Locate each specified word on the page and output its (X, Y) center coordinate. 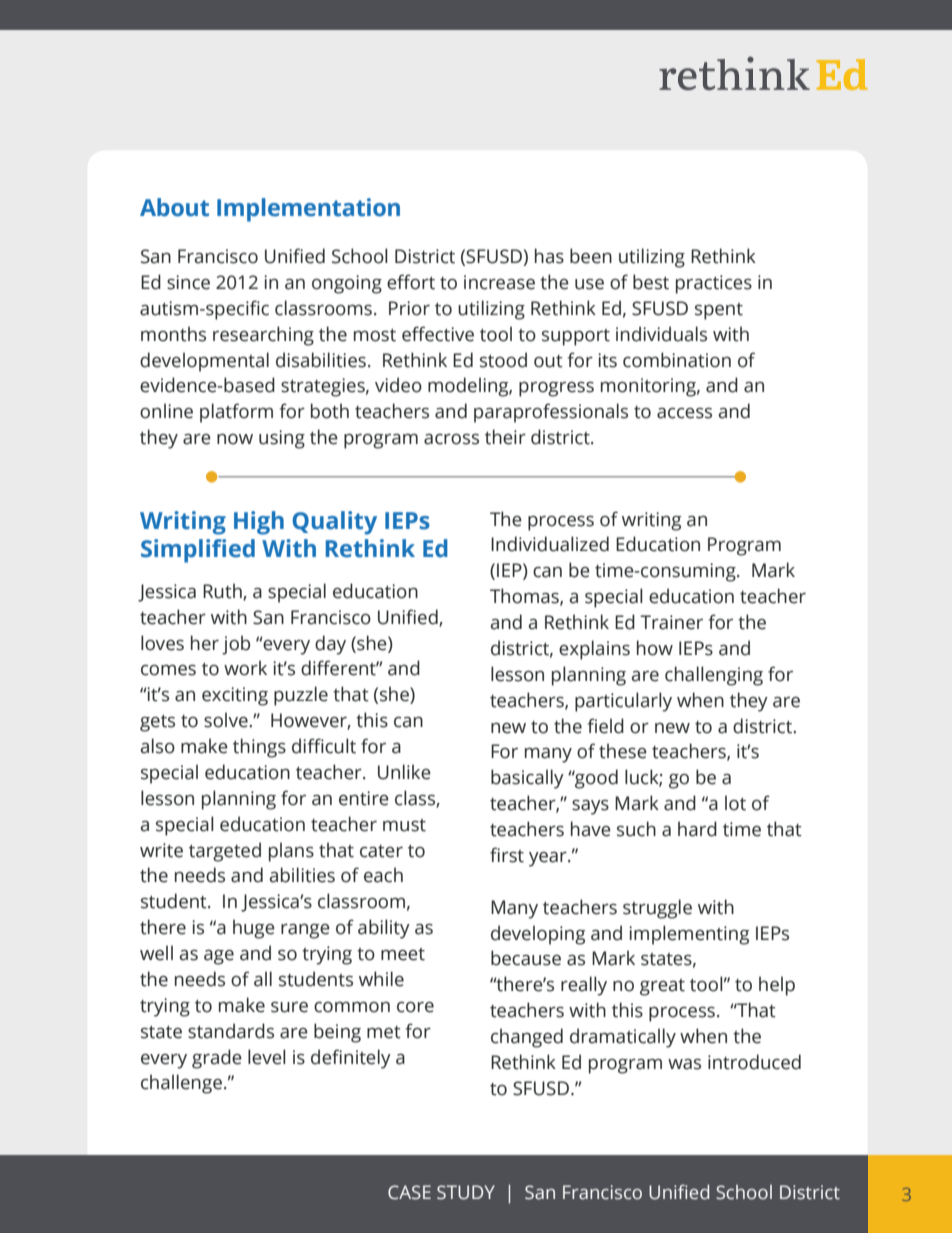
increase (499, 282)
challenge (181, 1084)
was (684, 1064)
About (174, 207)
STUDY (466, 1192)
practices (714, 284)
